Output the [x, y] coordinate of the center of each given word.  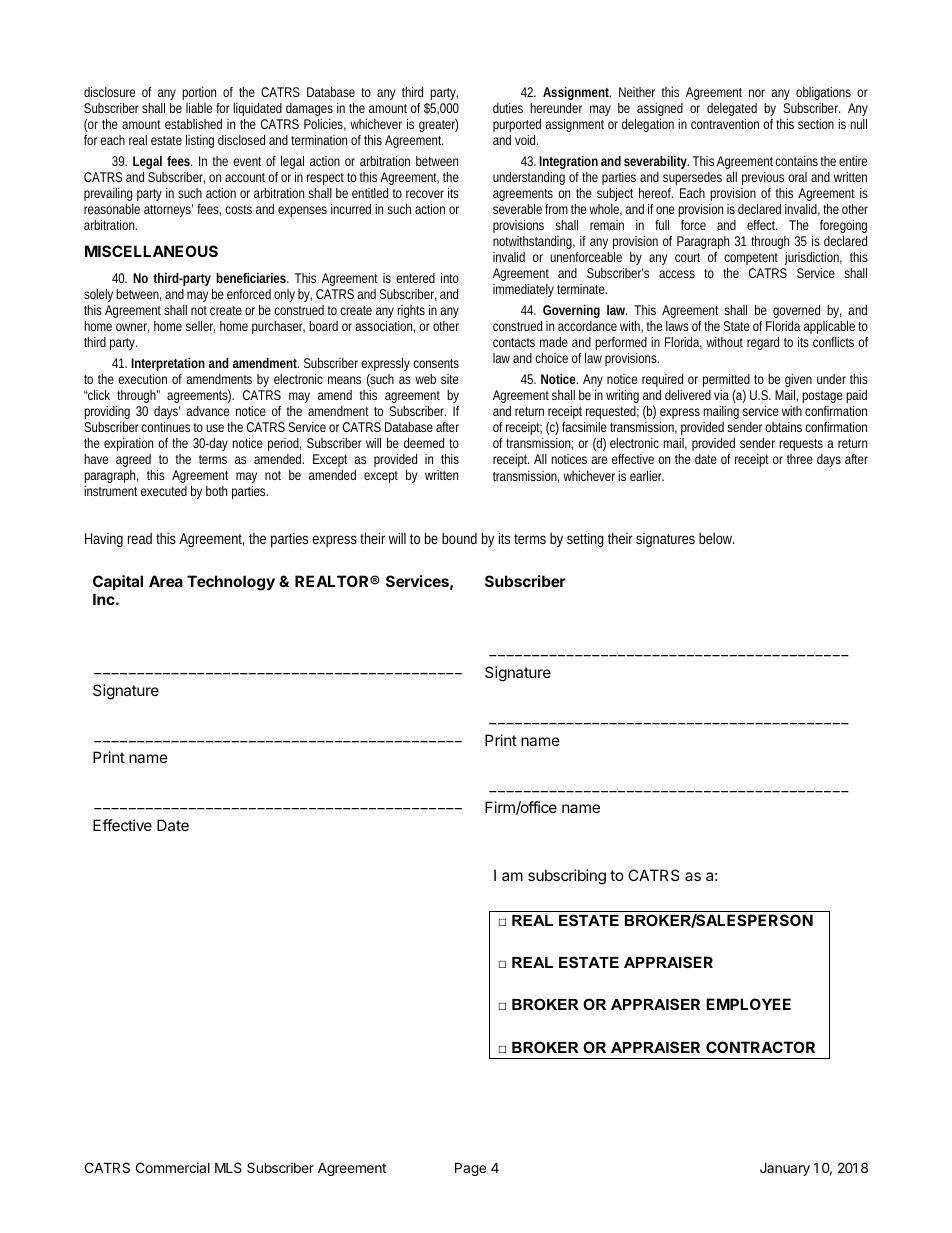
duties [508, 108]
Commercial [173, 1167]
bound [459, 538]
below [716, 538]
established [193, 124]
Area [166, 581]
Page [470, 1169]
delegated [732, 109]
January [785, 1169]
